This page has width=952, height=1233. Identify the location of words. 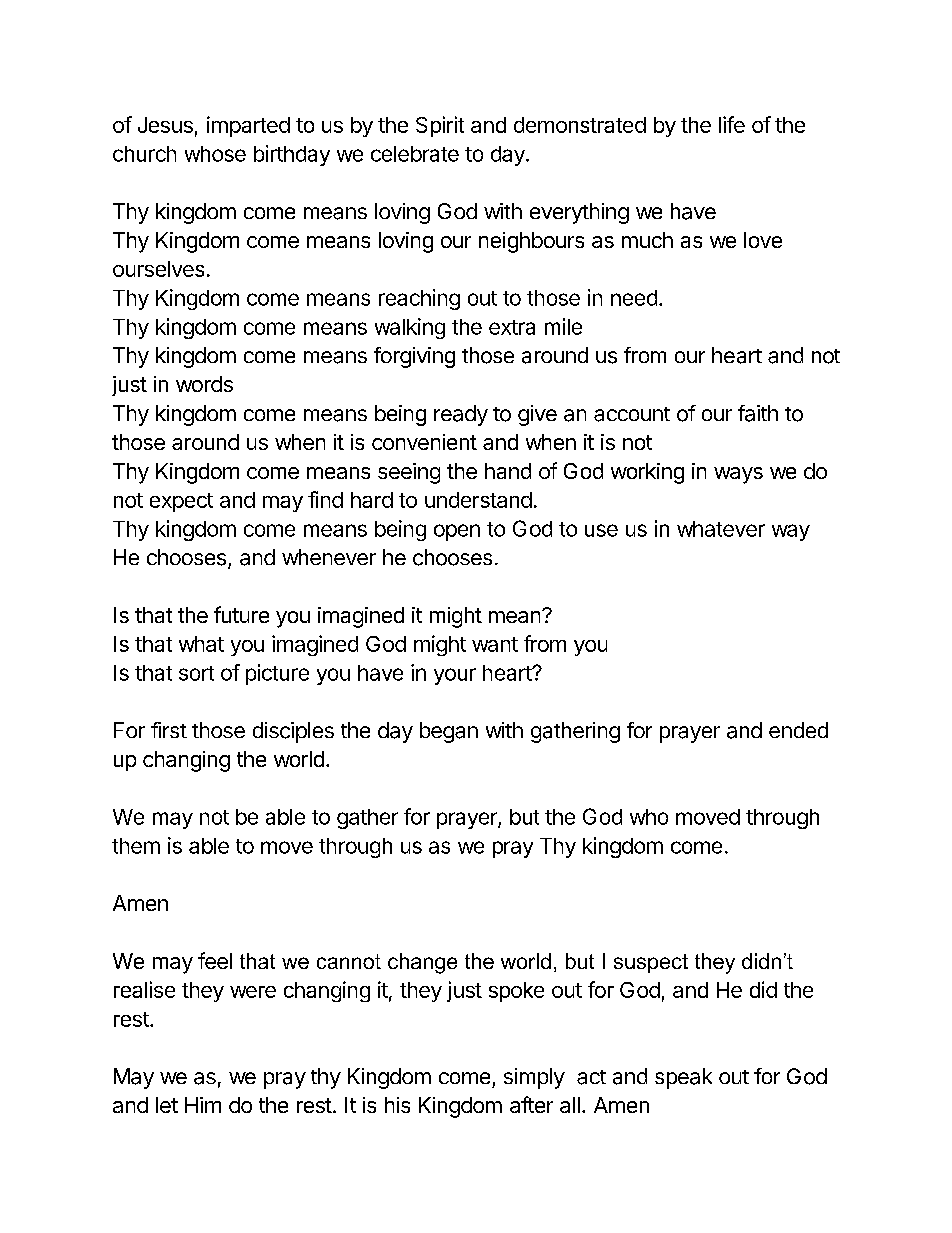
(204, 384).
